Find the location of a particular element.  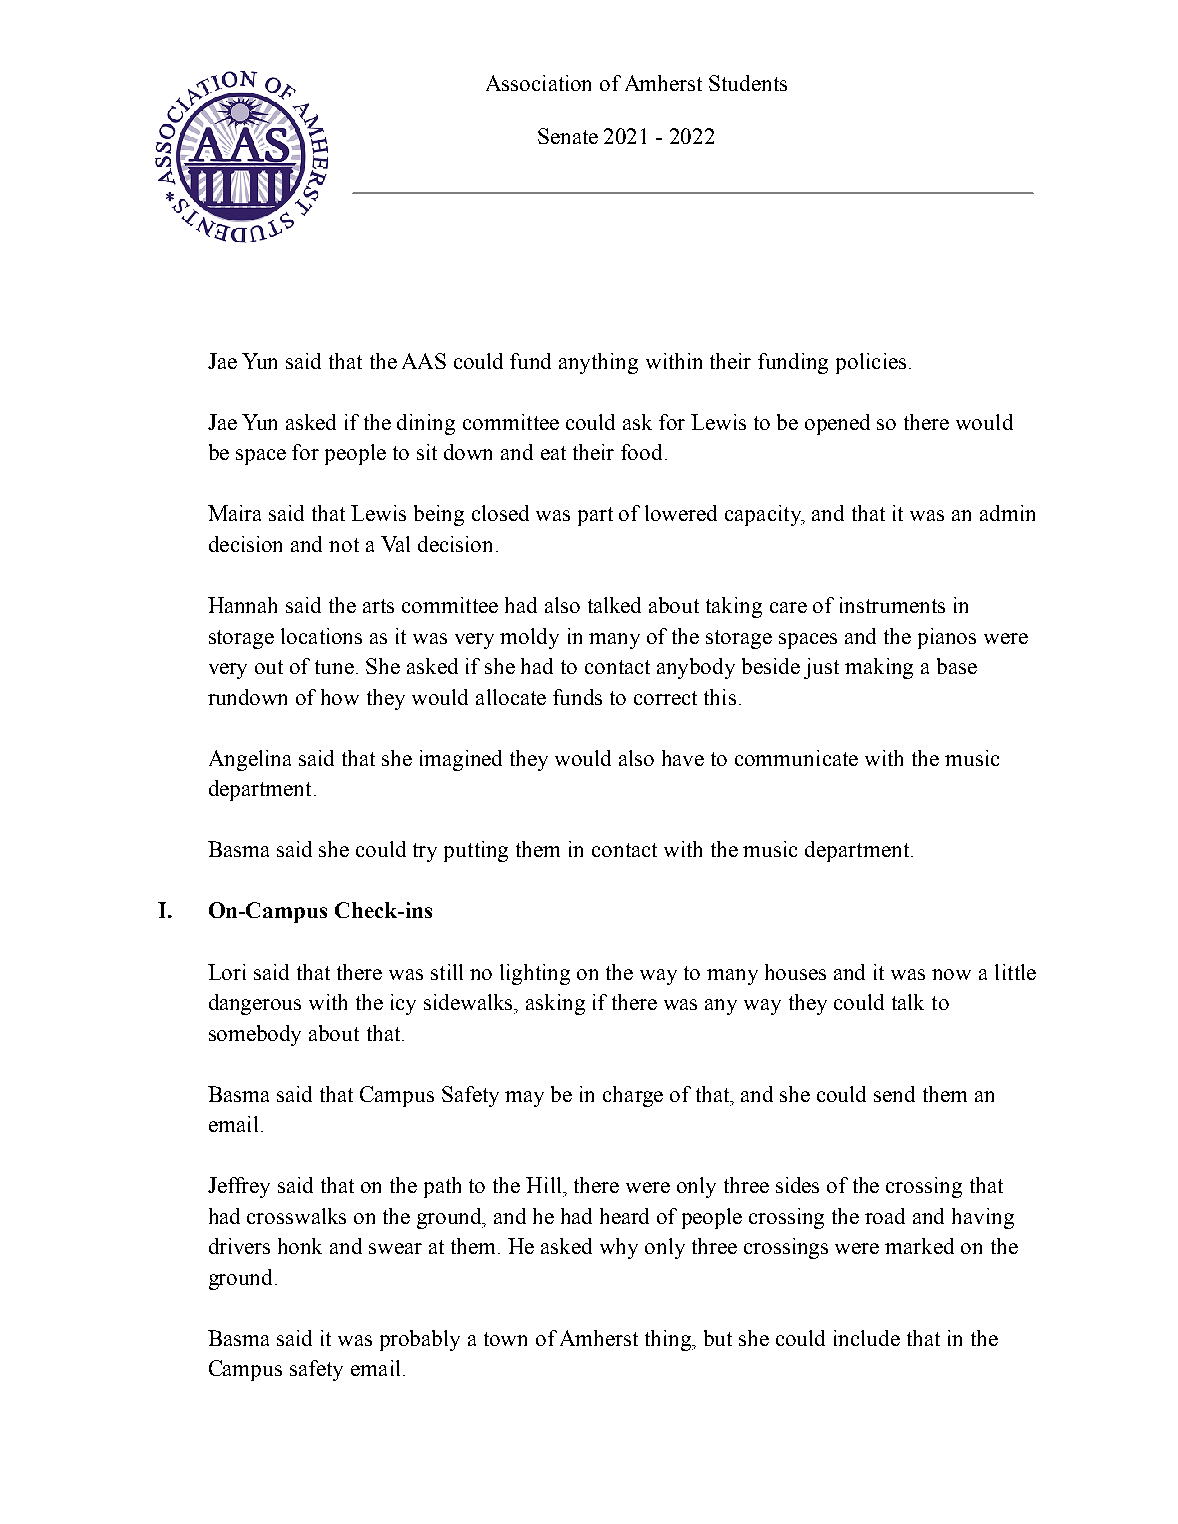

dangerous is located at coordinates (255, 1004).
